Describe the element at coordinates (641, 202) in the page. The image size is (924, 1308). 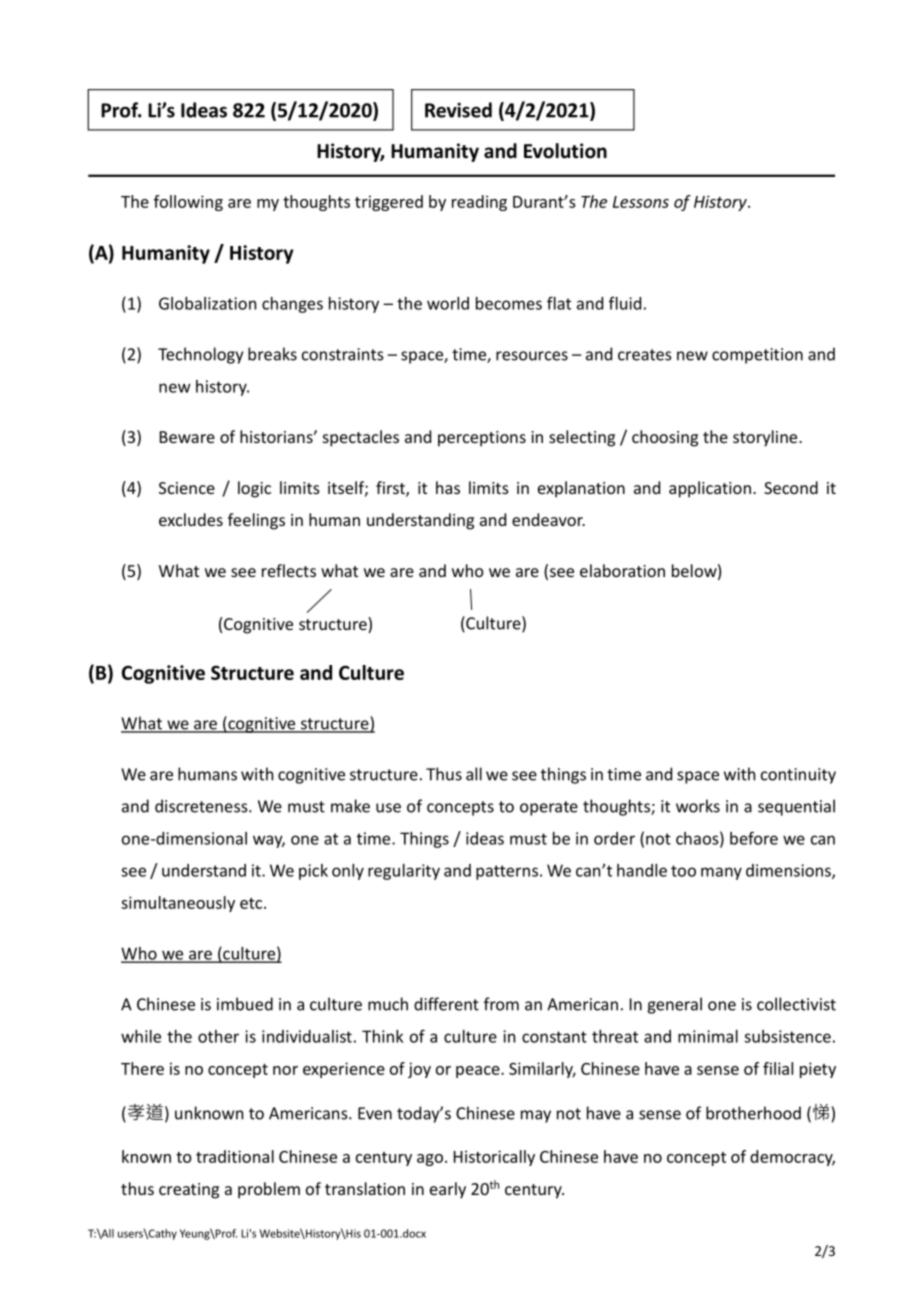
I see `Lessons` at that location.
